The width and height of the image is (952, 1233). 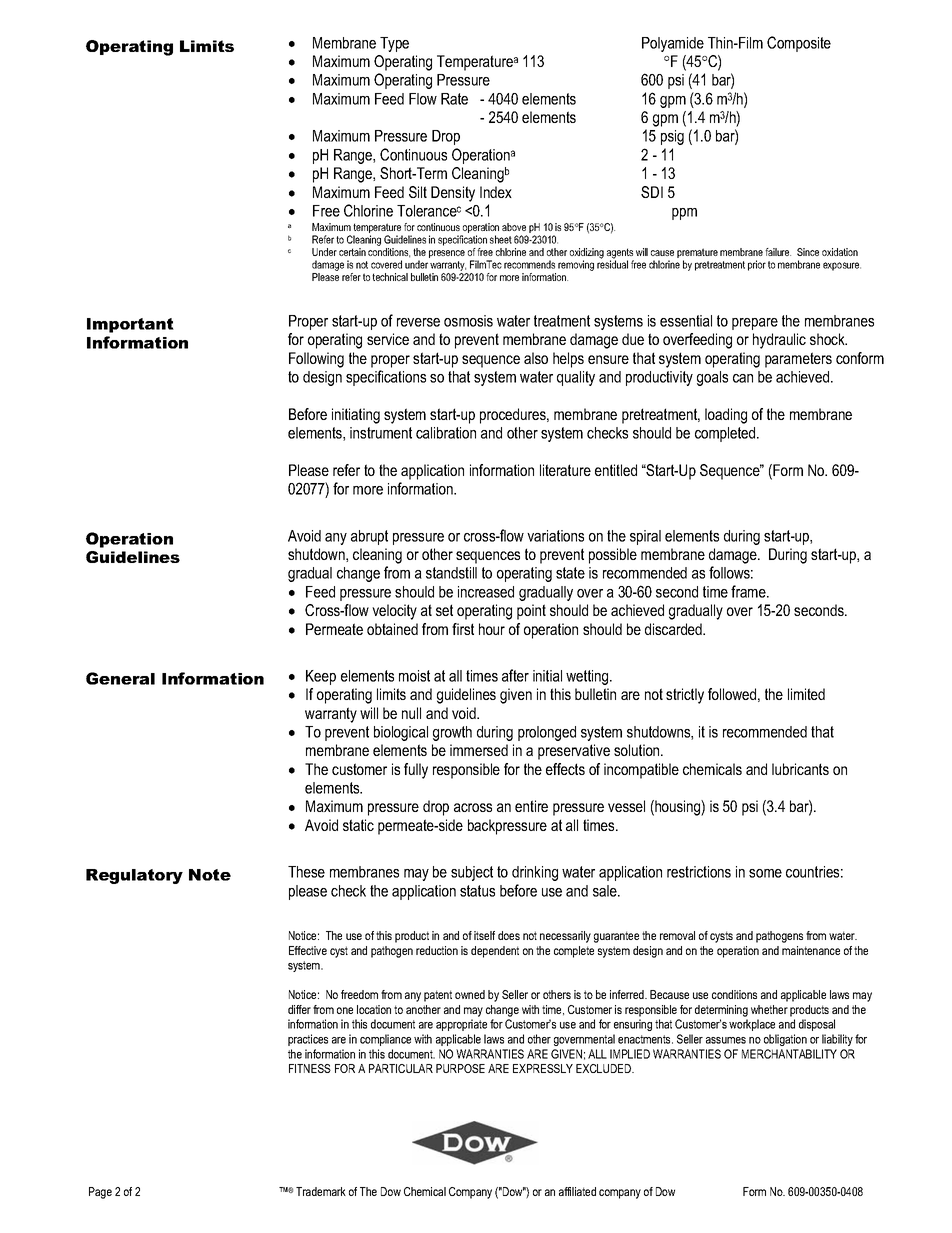 I want to click on Type, so click(x=394, y=44).
